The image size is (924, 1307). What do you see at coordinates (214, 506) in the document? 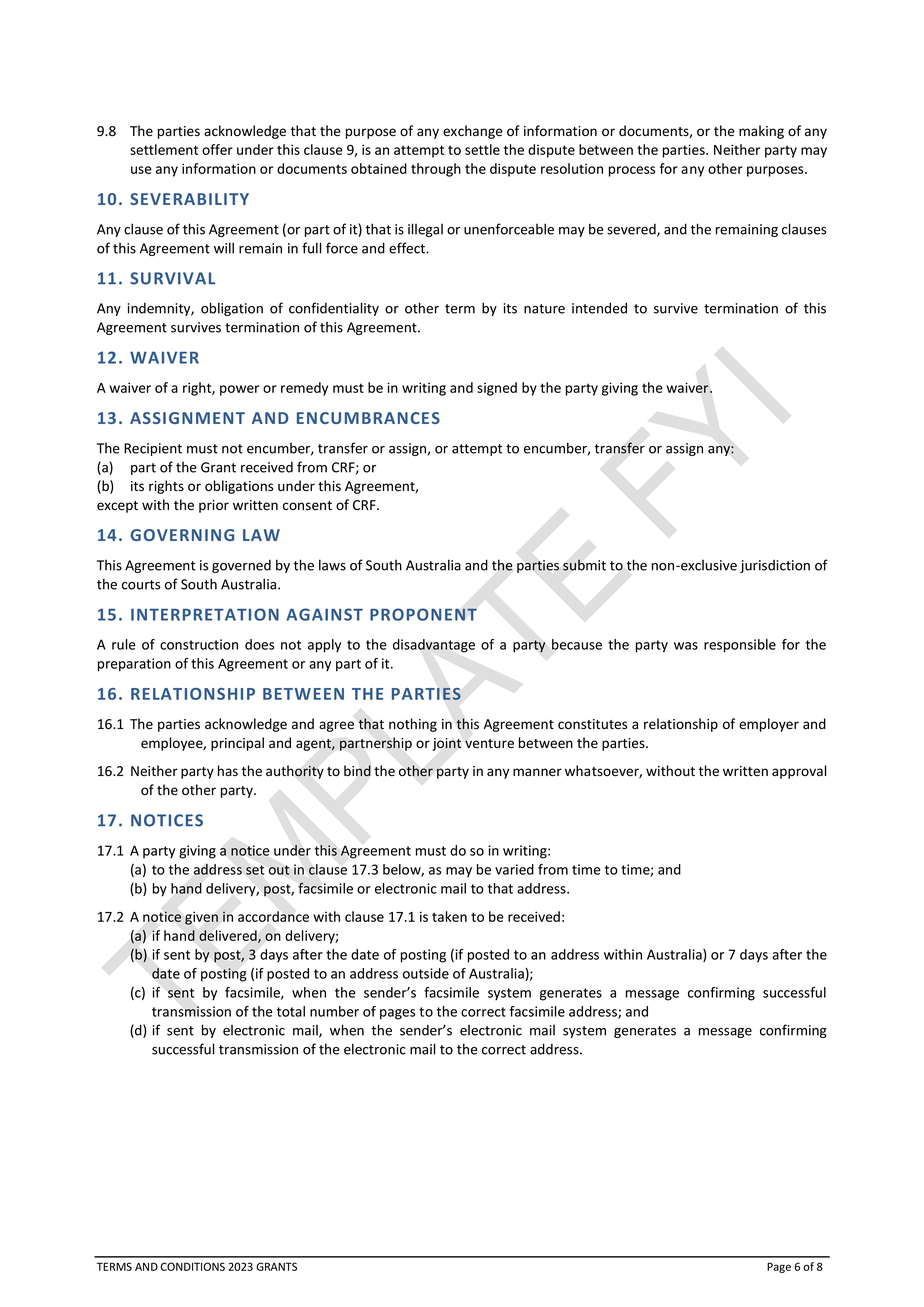
I see `prior` at bounding box center [214, 506].
